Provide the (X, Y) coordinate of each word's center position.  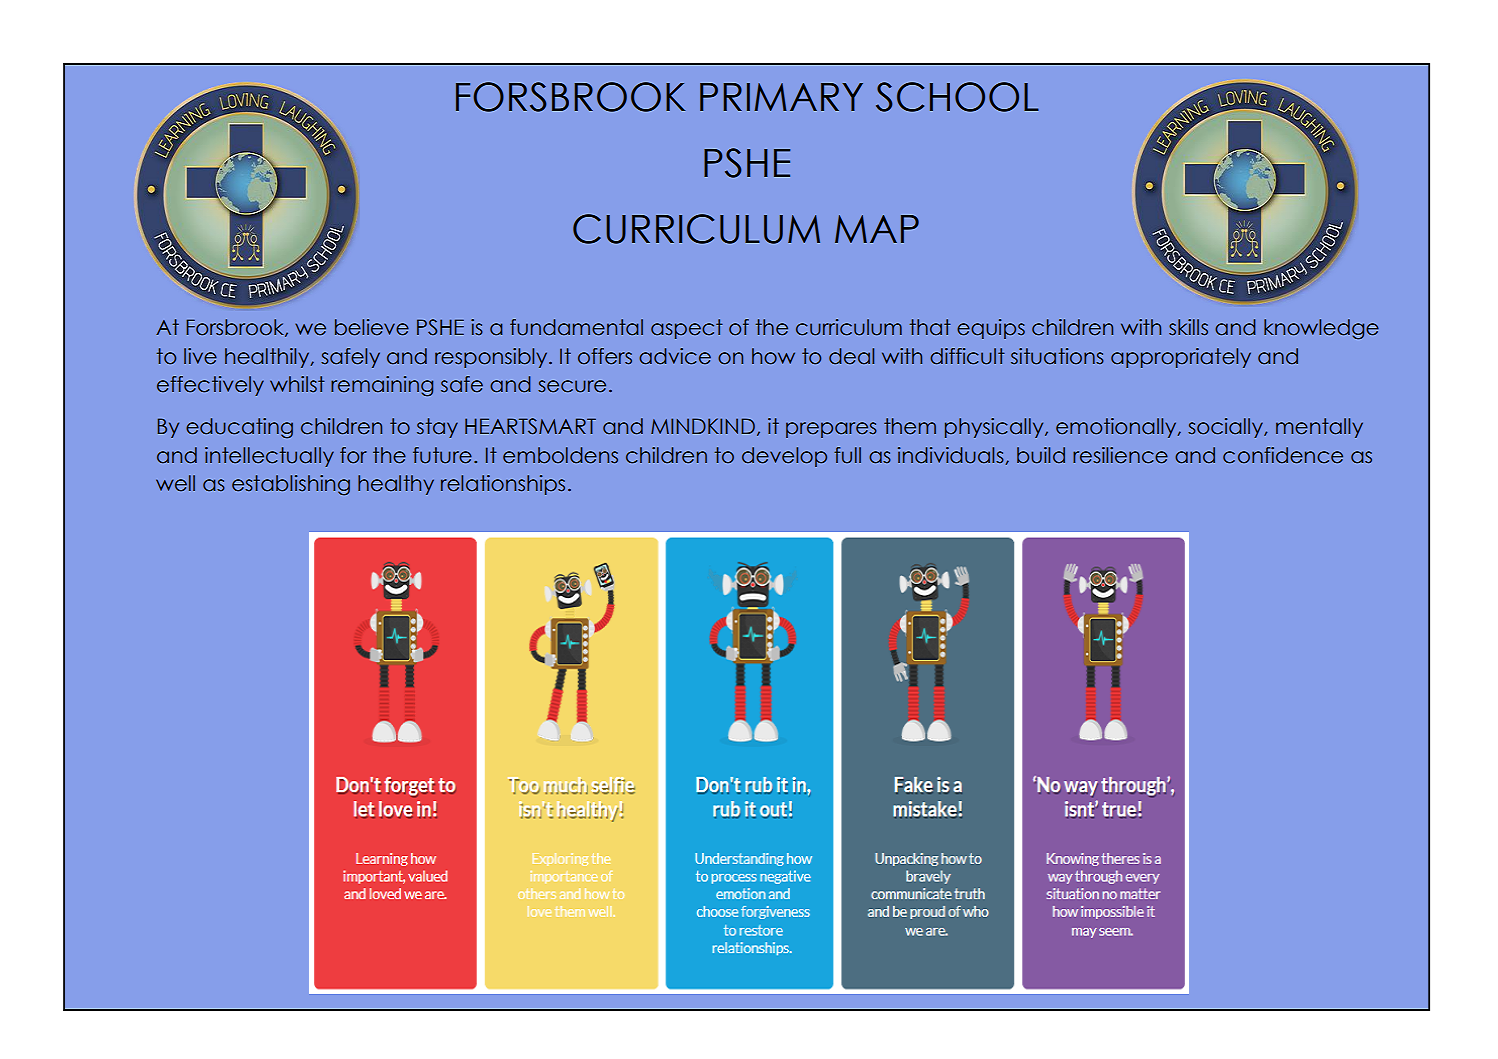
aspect (687, 329)
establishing (291, 485)
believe (372, 327)
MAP (877, 229)
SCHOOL (957, 97)
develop (784, 457)
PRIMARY (781, 97)
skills (1188, 327)
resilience (1120, 455)
